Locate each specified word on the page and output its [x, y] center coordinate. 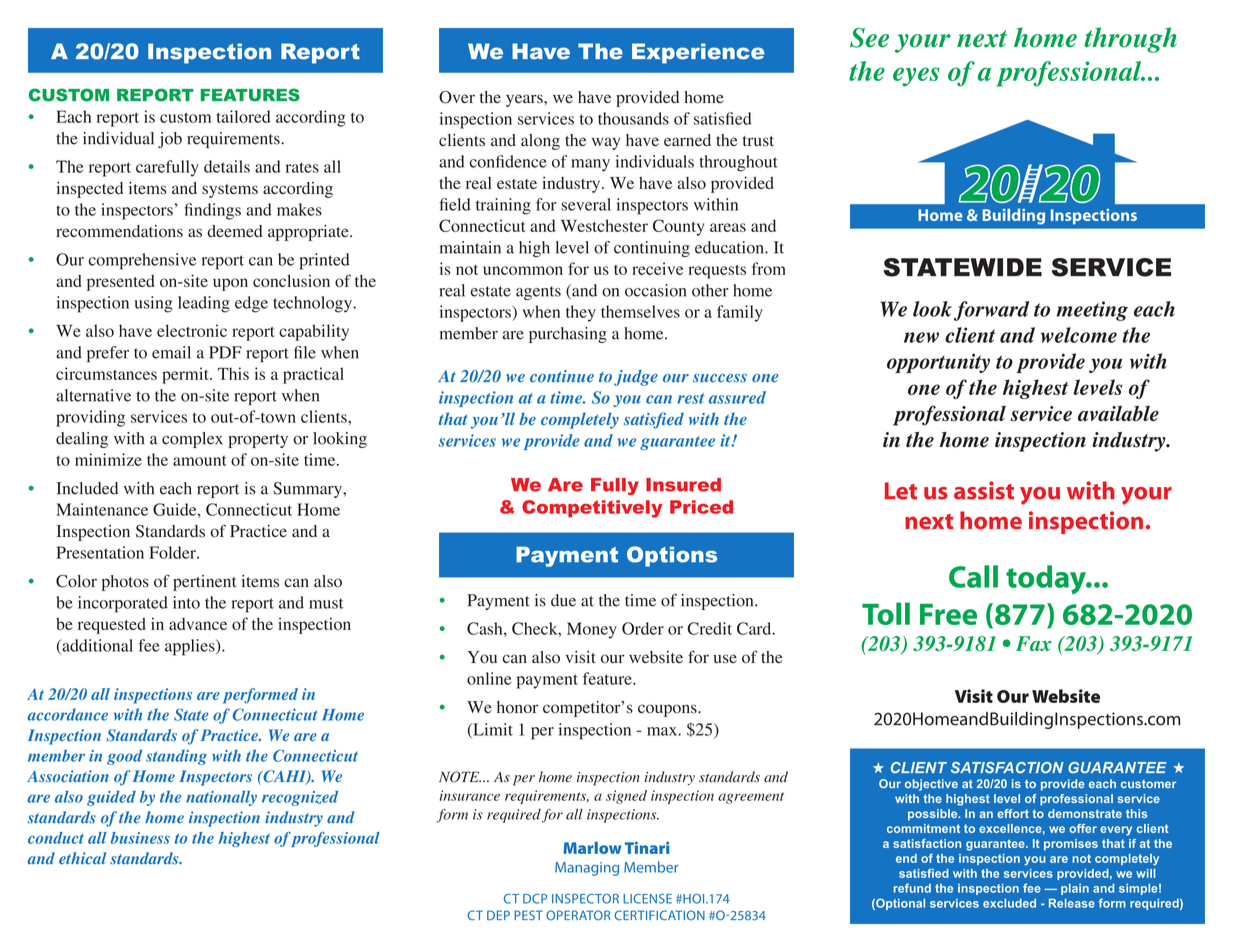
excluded [1009, 903]
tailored [244, 116]
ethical [82, 858]
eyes [916, 77]
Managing [587, 869]
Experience [698, 53]
